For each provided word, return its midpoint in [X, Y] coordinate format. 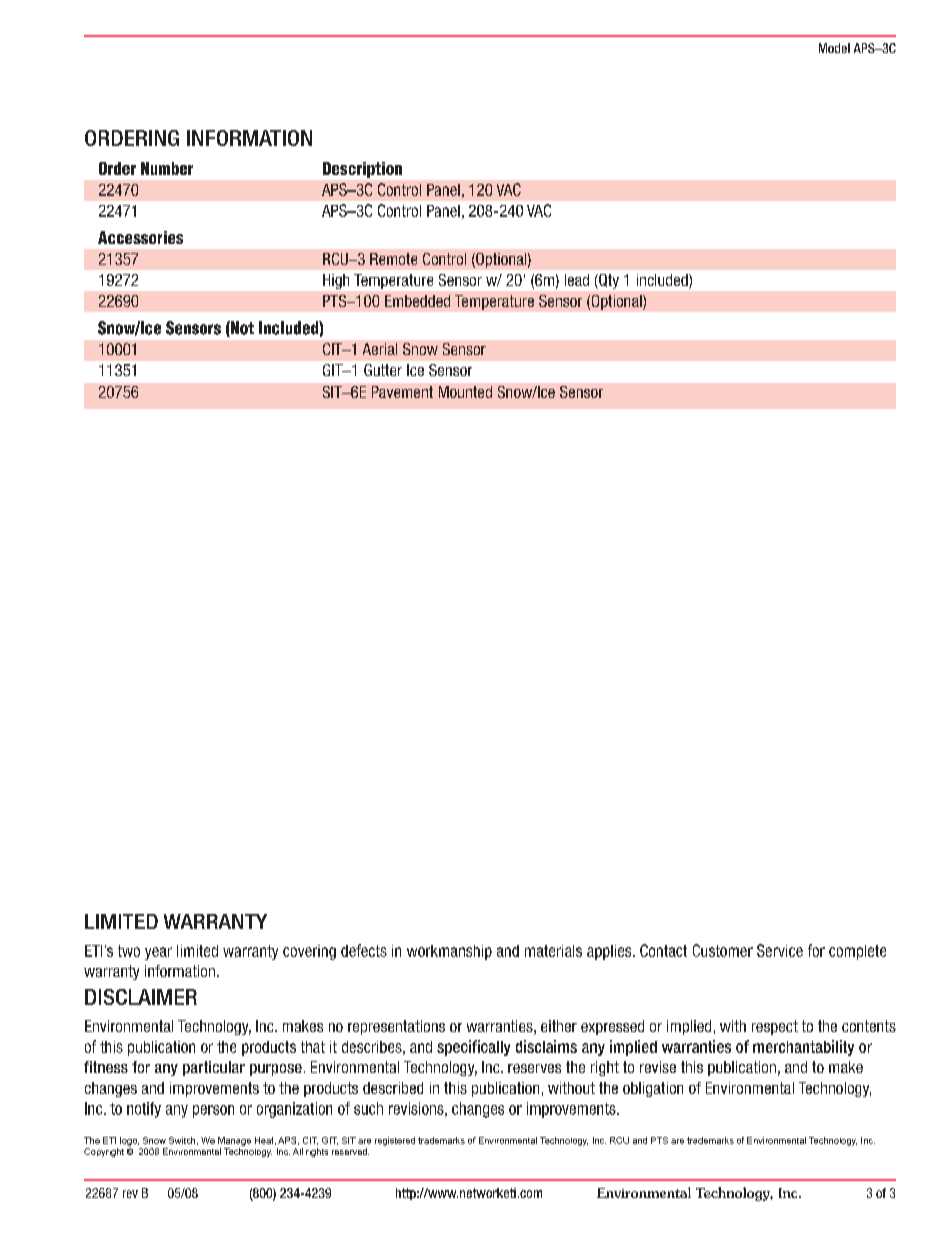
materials [553, 951]
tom [727, 951]
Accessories [140, 237]
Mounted [465, 392]
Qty [608, 281]
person [213, 1111]
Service [780, 950]
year [158, 953]
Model [834, 48]
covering [309, 952]
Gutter [383, 370]
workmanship [449, 952]
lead [577, 280]
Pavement [402, 392]
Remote [393, 259]
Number [167, 168]
